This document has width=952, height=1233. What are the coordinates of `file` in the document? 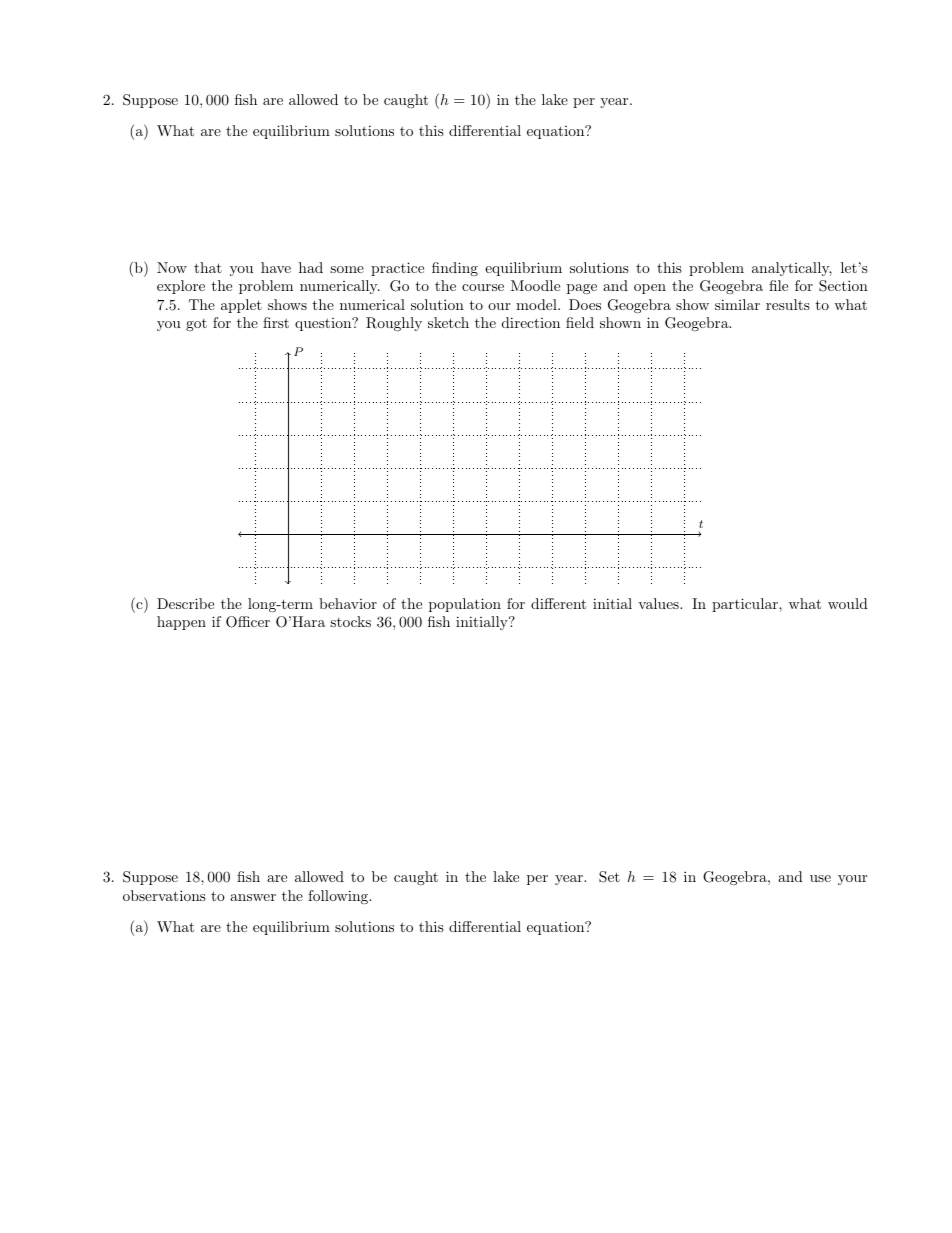 It's located at (778, 285).
